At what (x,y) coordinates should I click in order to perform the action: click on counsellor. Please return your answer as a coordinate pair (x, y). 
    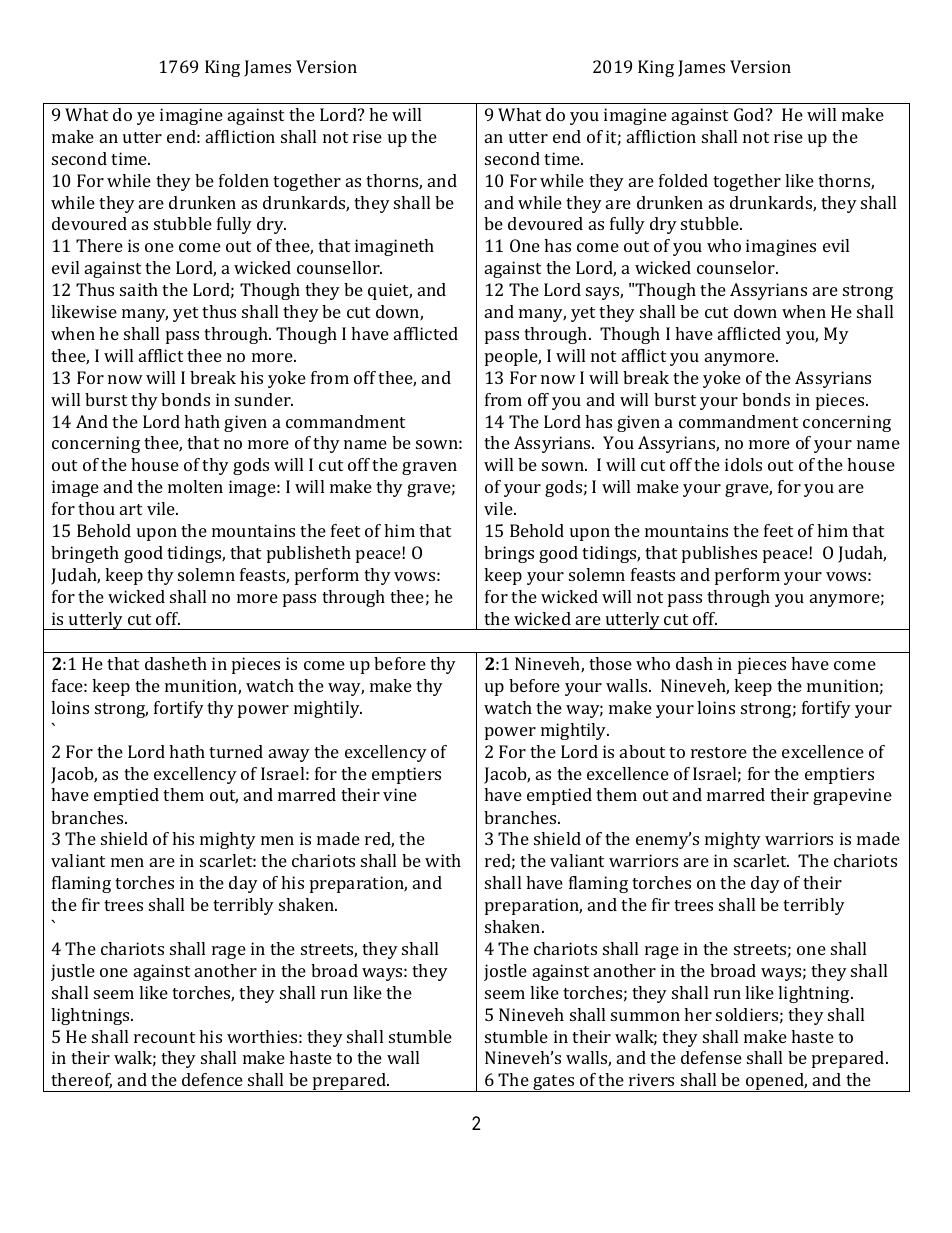
    Looking at the image, I should click on (339, 267).
